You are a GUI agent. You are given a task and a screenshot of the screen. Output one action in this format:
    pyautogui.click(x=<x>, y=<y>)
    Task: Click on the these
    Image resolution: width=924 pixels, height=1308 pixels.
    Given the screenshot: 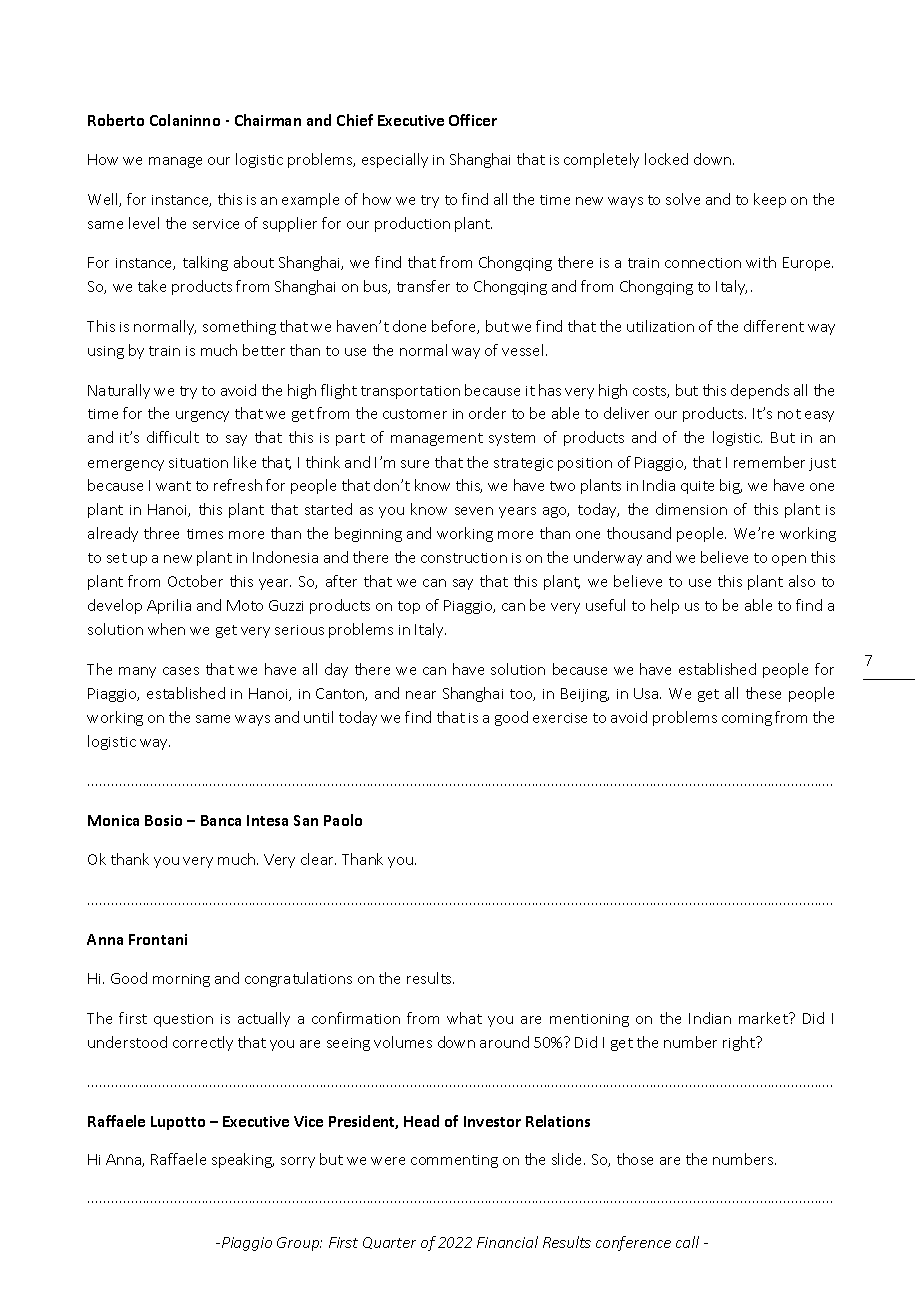 What is the action you would take?
    pyautogui.click(x=763, y=693)
